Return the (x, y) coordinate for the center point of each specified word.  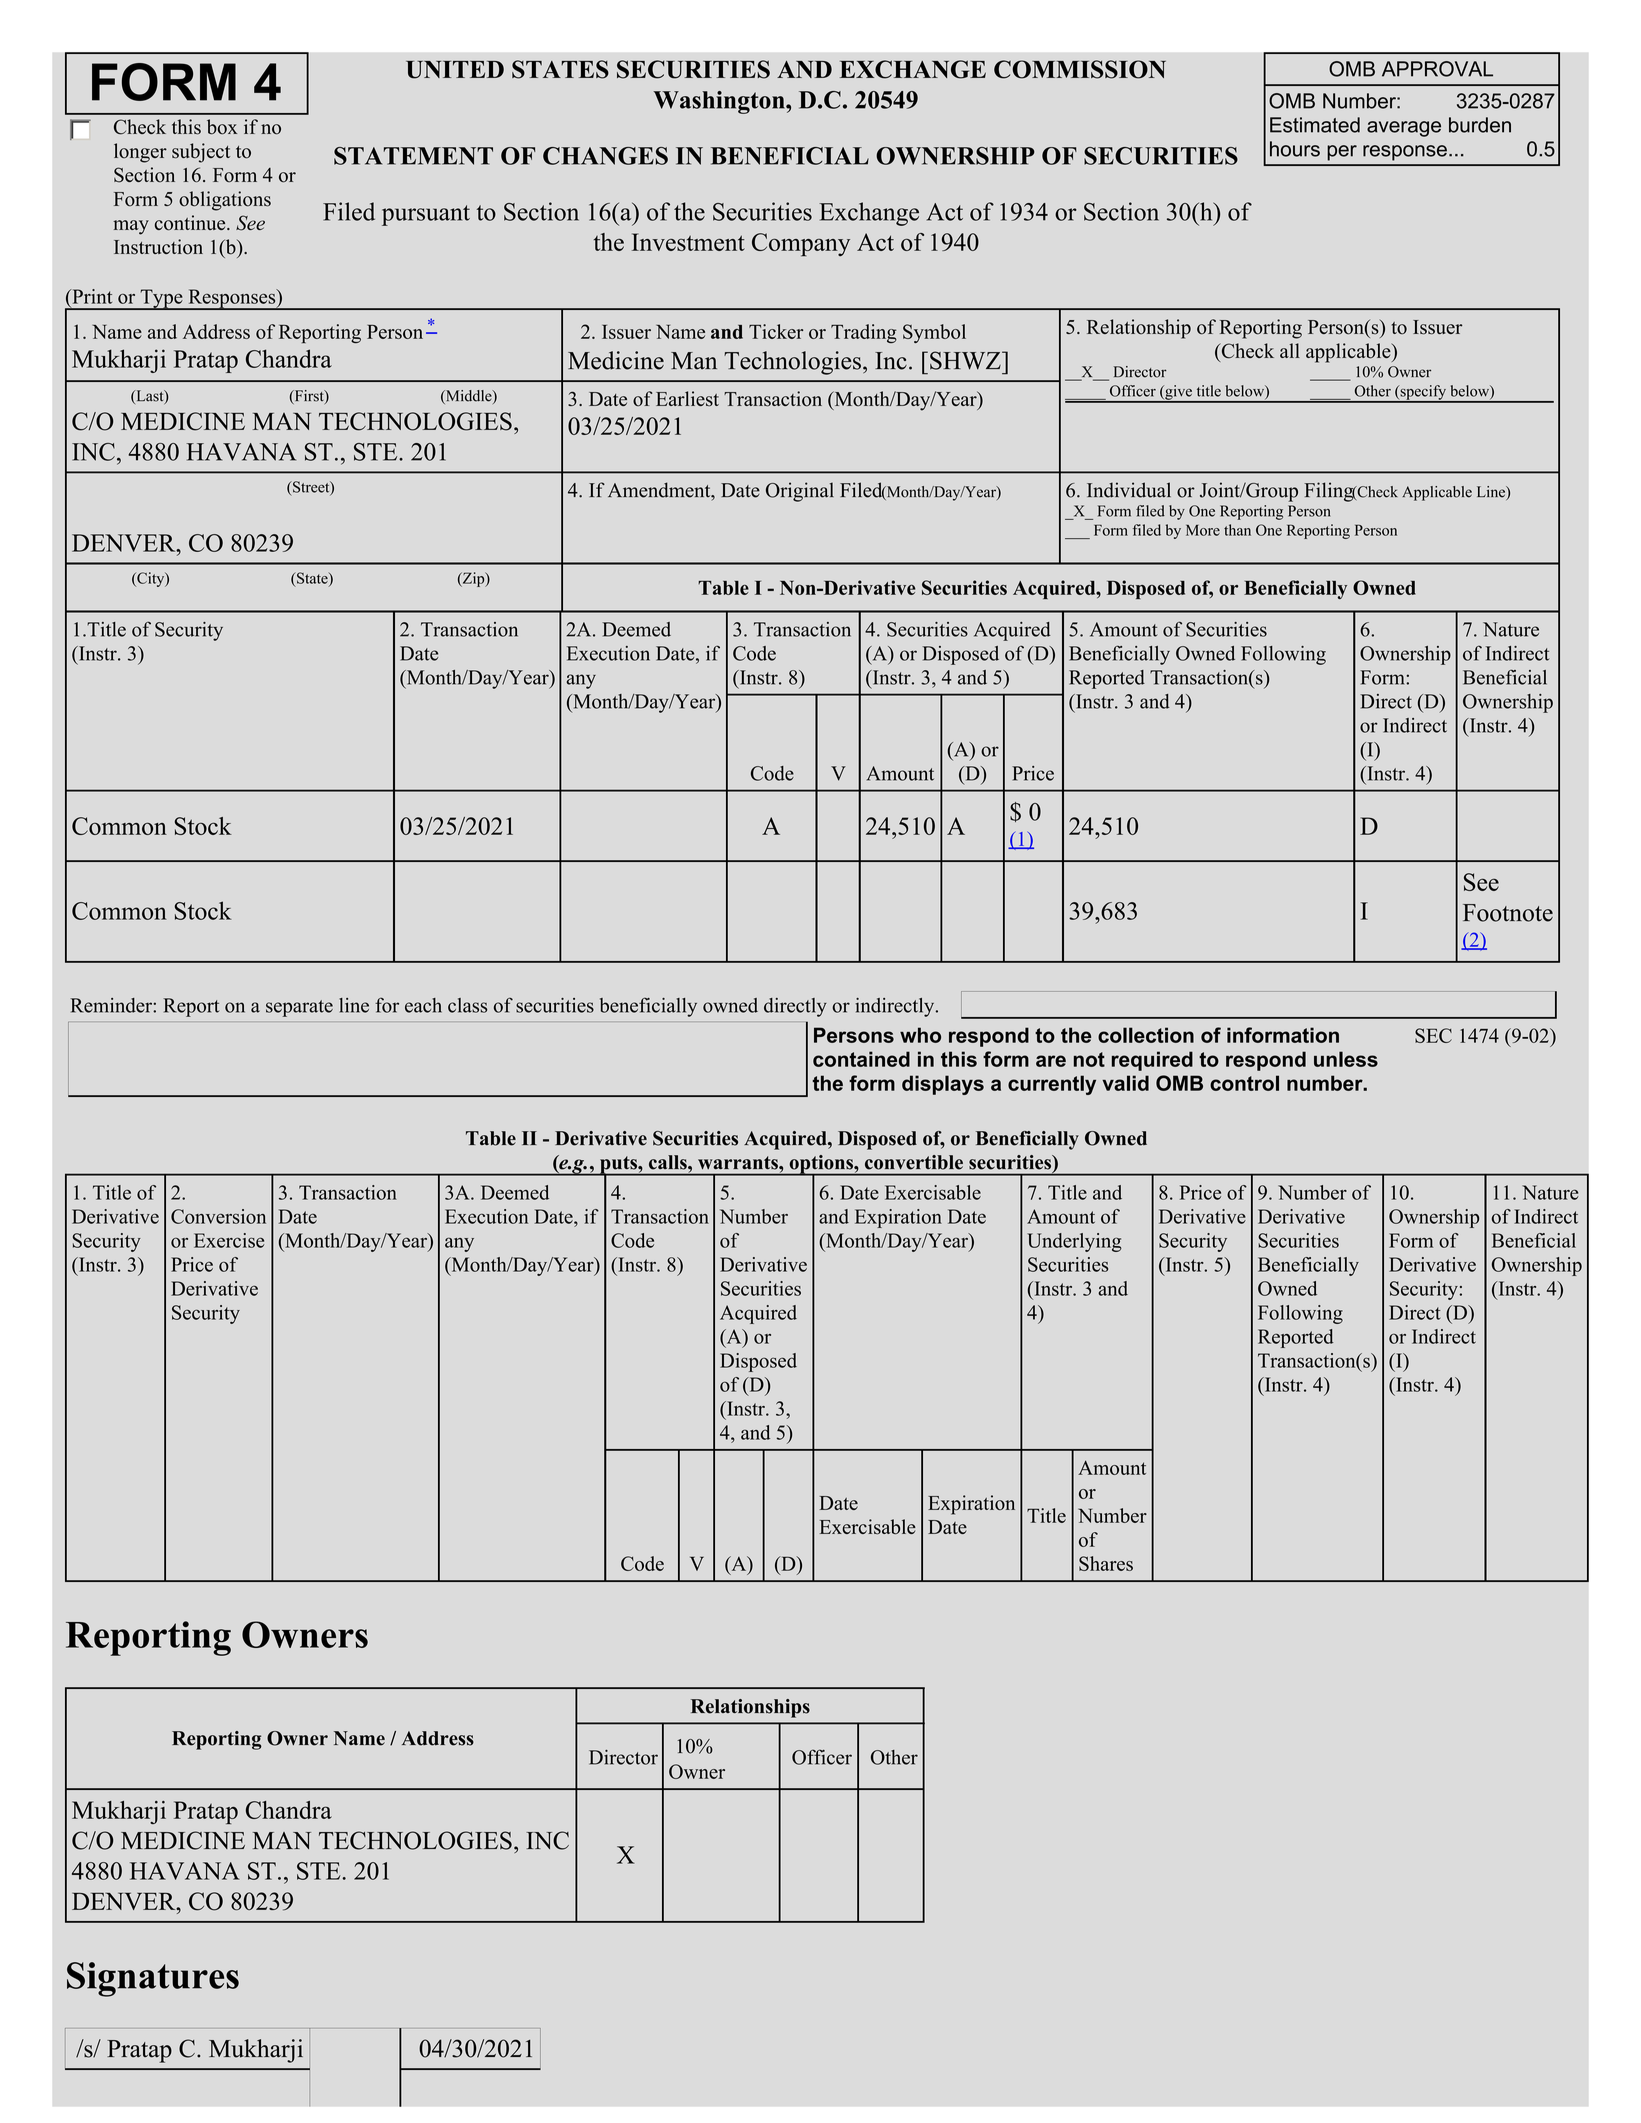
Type (161, 299)
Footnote (1508, 913)
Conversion (218, 1216)
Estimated (1315, 125)
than (1237, 530)
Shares (1106, 1563)
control (1244, 1083)
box (222, 127)
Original (800, 492)
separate (299, 1008)
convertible (914, 1162)
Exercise (229, 1240)
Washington (720, 102)
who (920, 1035)
